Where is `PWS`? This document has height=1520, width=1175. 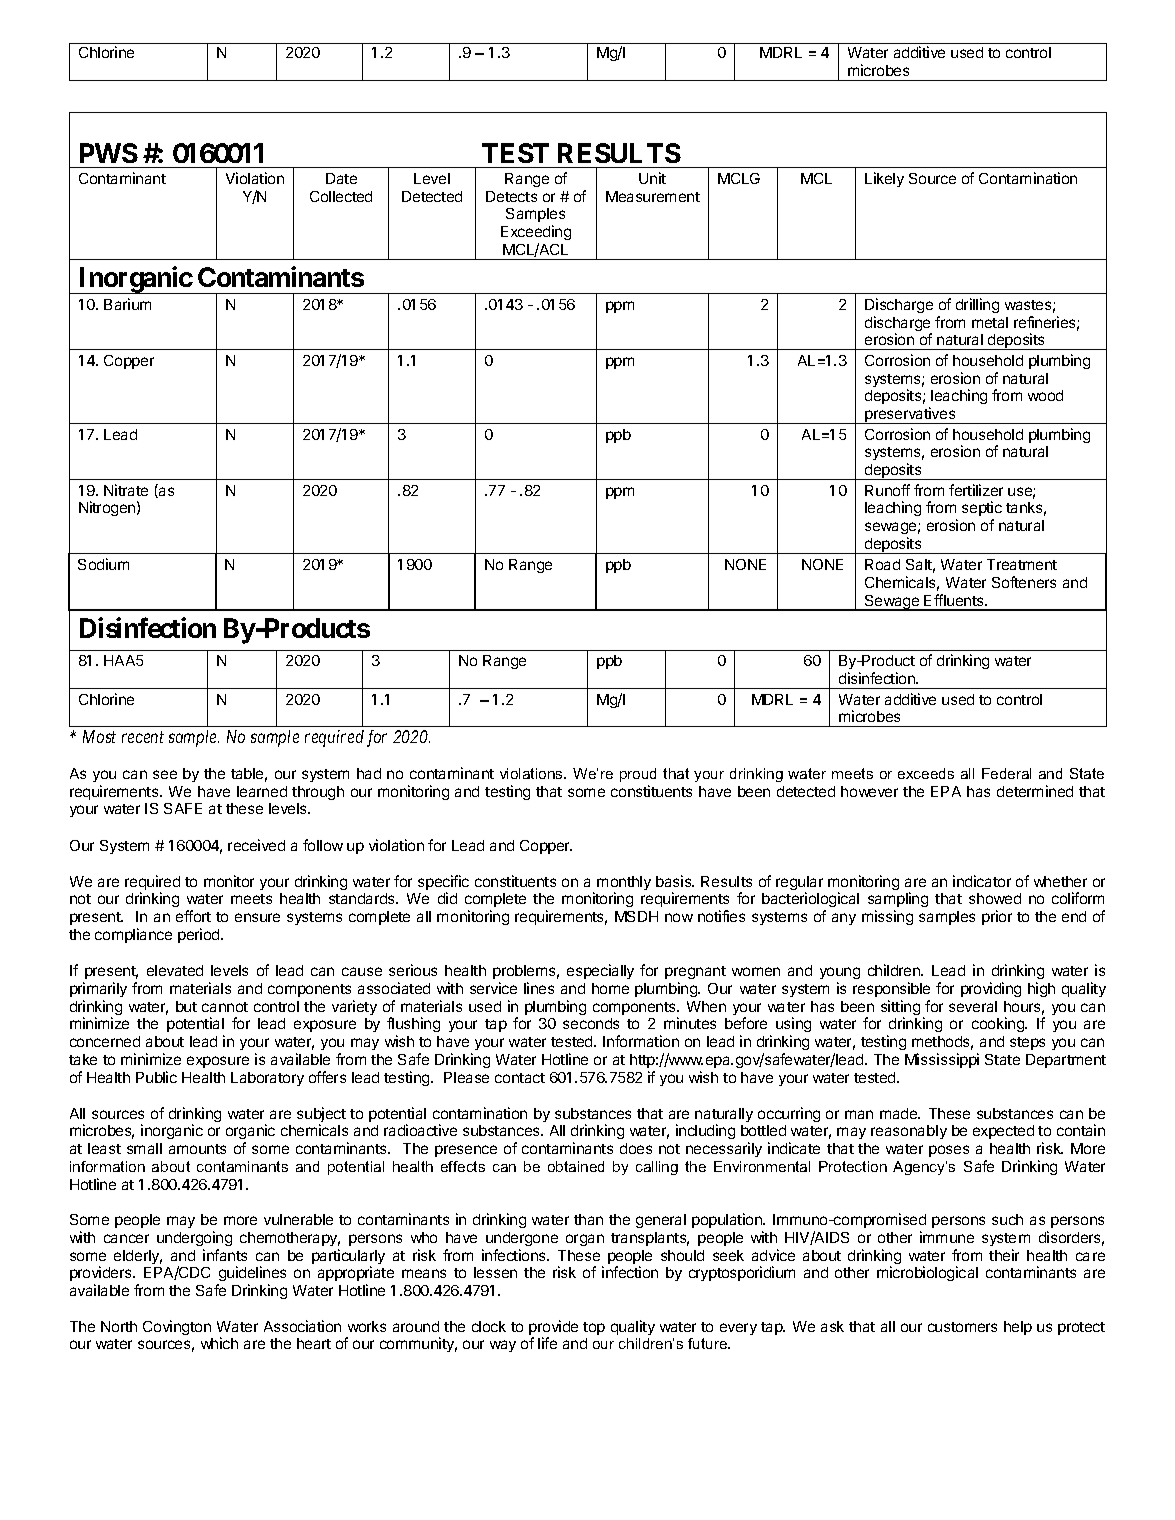 PWS is located at coordinates (109, 153).
